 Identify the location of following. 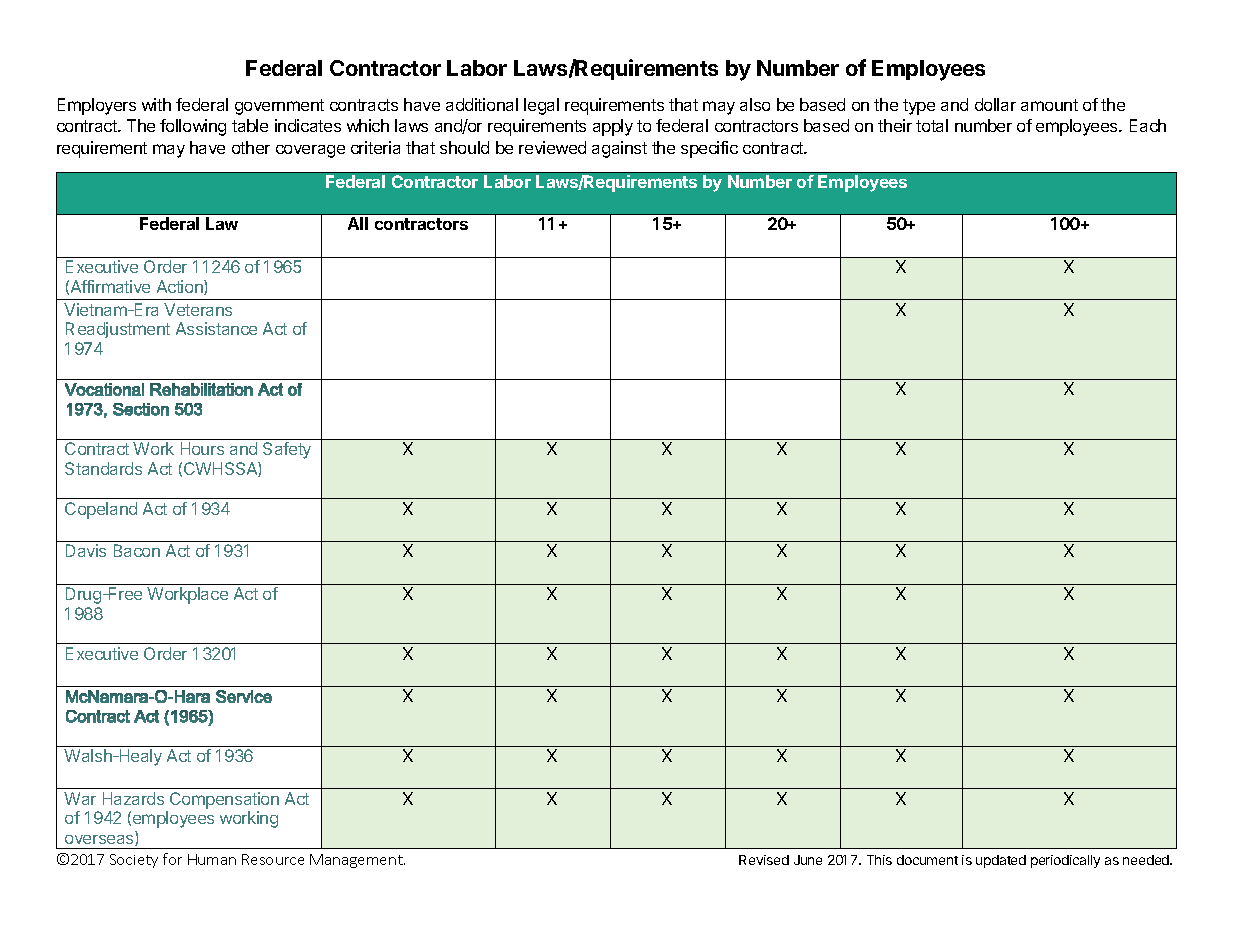
(193, 127).
